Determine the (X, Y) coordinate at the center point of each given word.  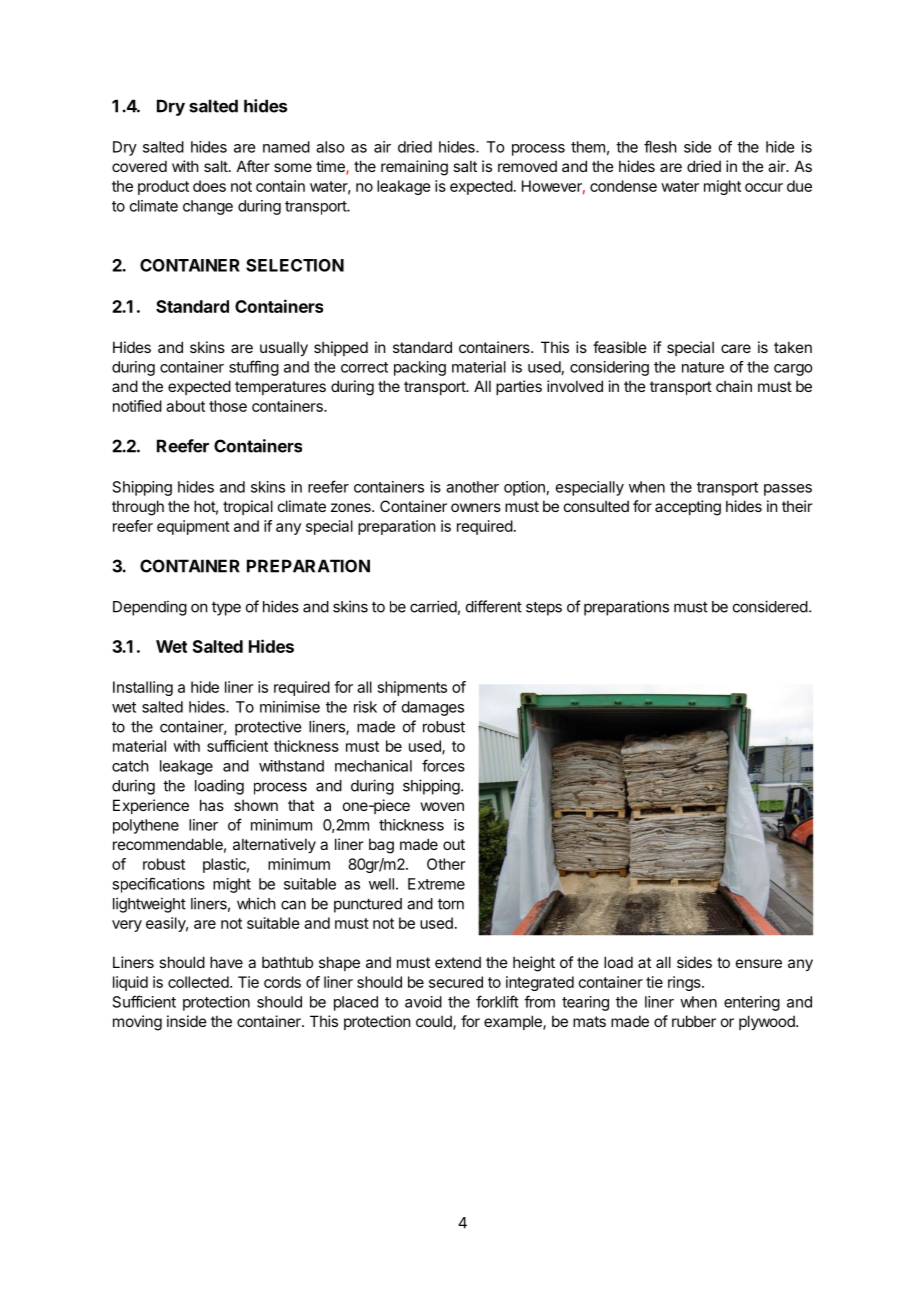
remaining (414, 168)
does (209, 186)
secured (456, 982)
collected (199, 982)
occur (764, 187)
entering (752, 1003)
